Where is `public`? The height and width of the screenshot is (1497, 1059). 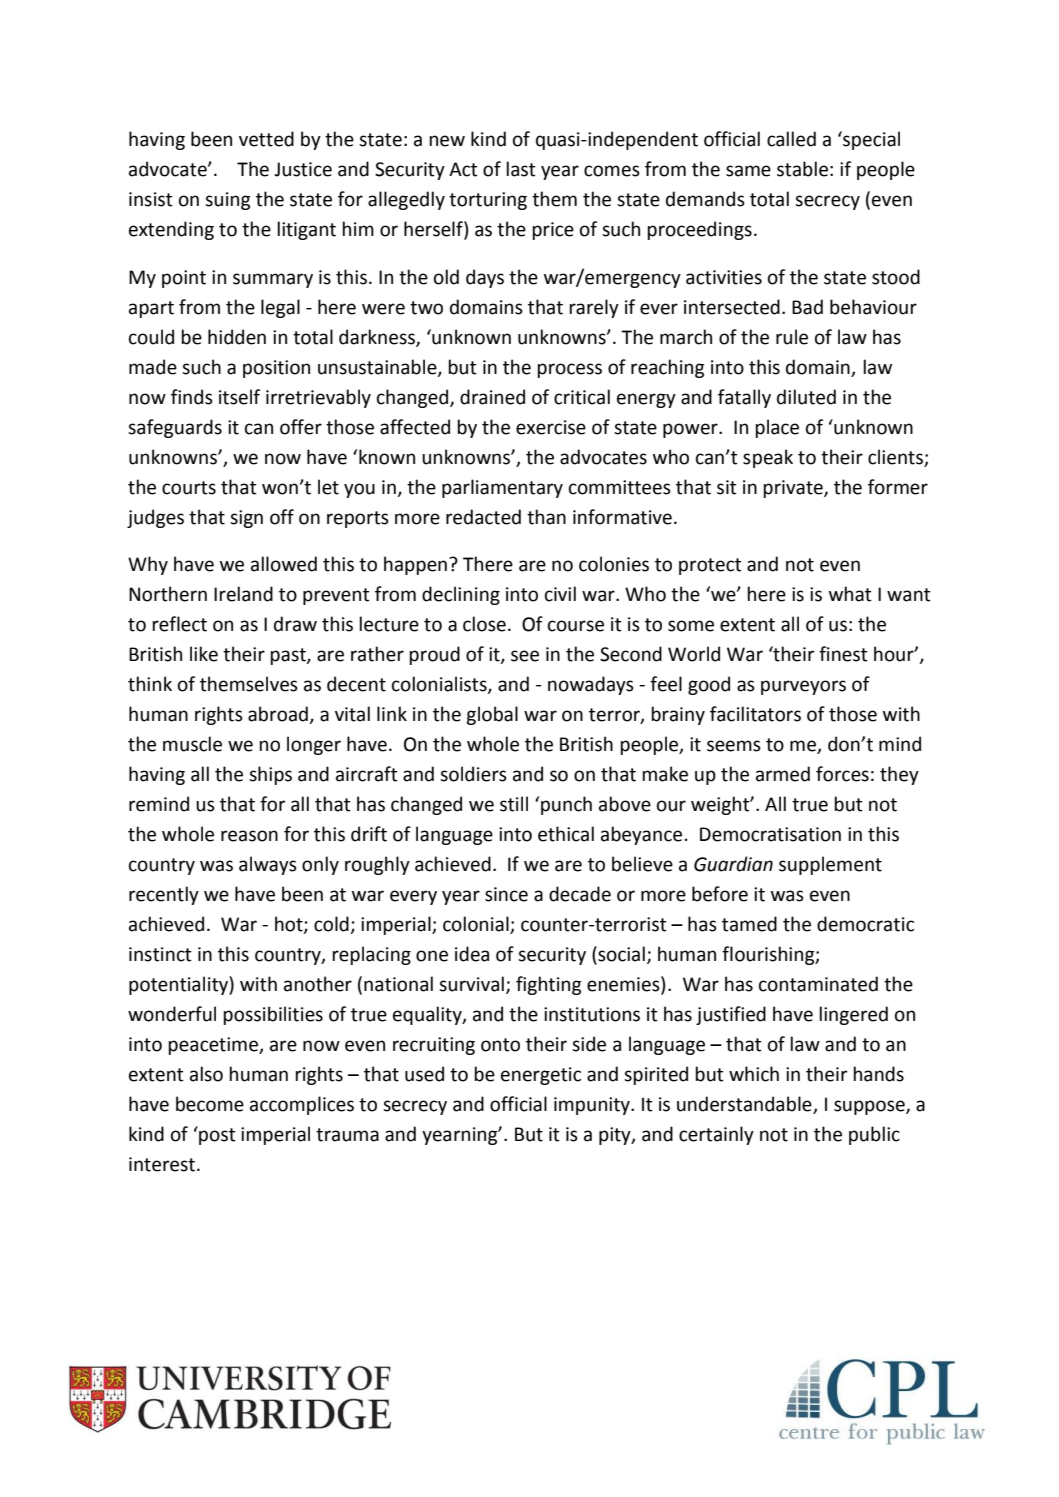 public is located at coordinates (874, 1135).
